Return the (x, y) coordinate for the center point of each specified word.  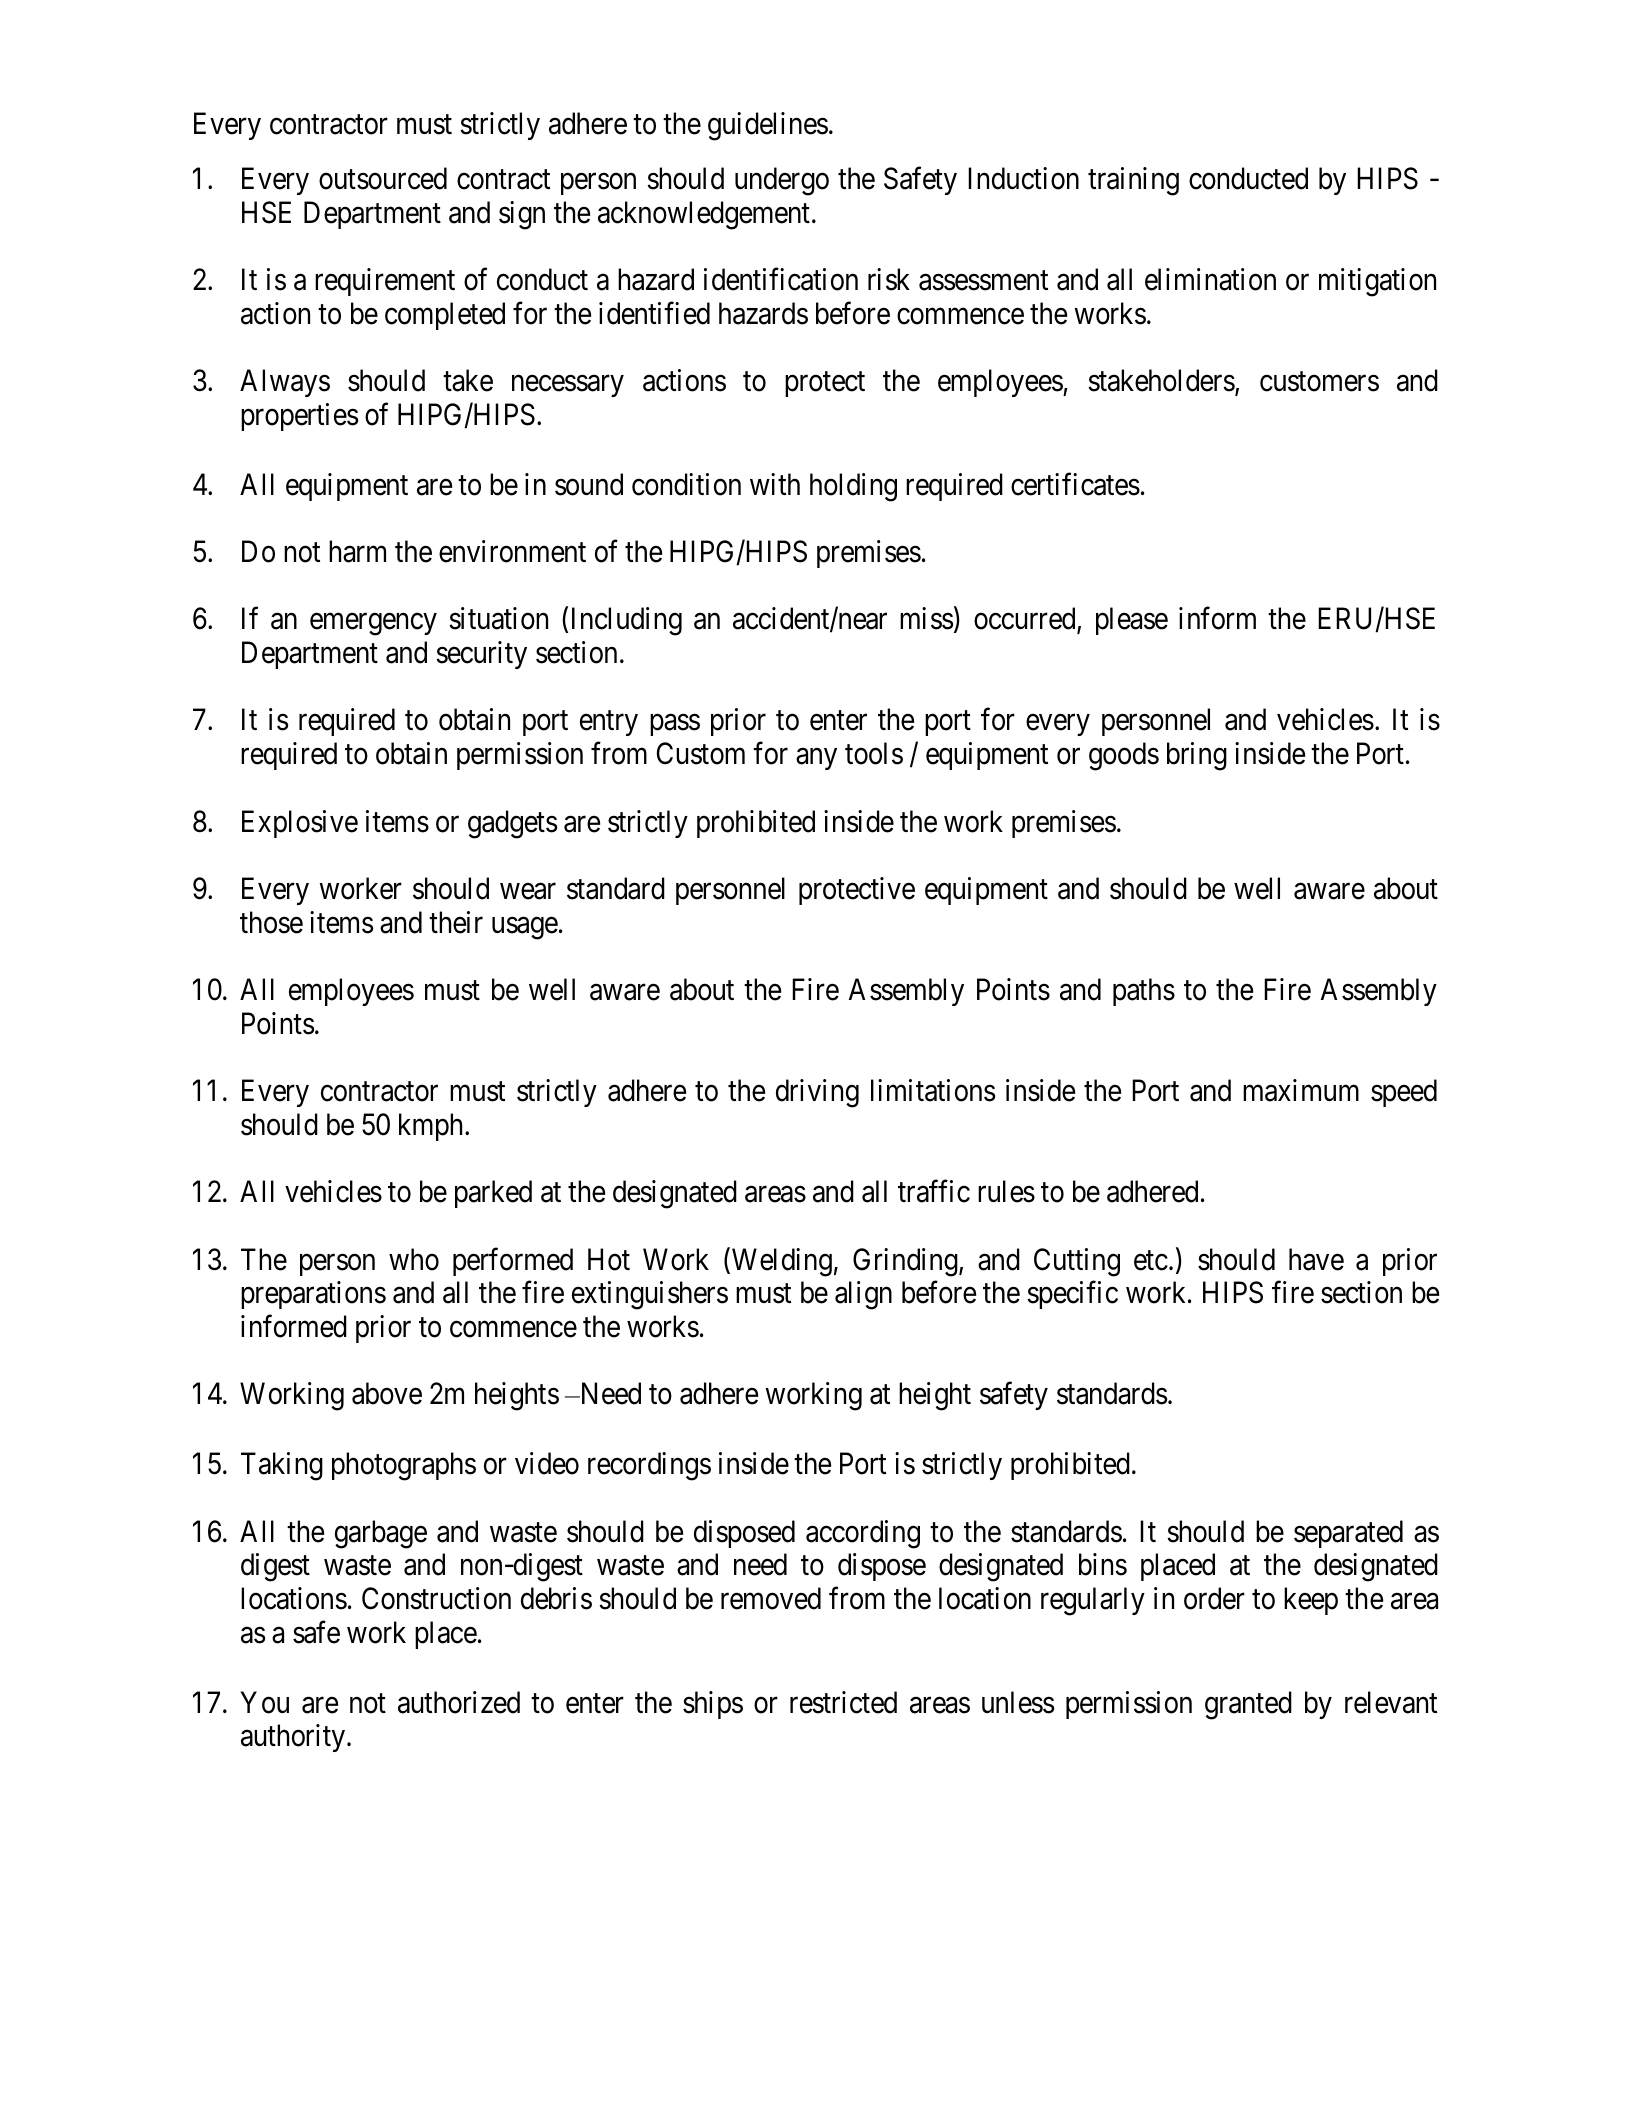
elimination (1210, 279)
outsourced (383, 178)
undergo (782, 181)
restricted (843, 1702)
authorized (459, 1702)
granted (1248, 1705)
